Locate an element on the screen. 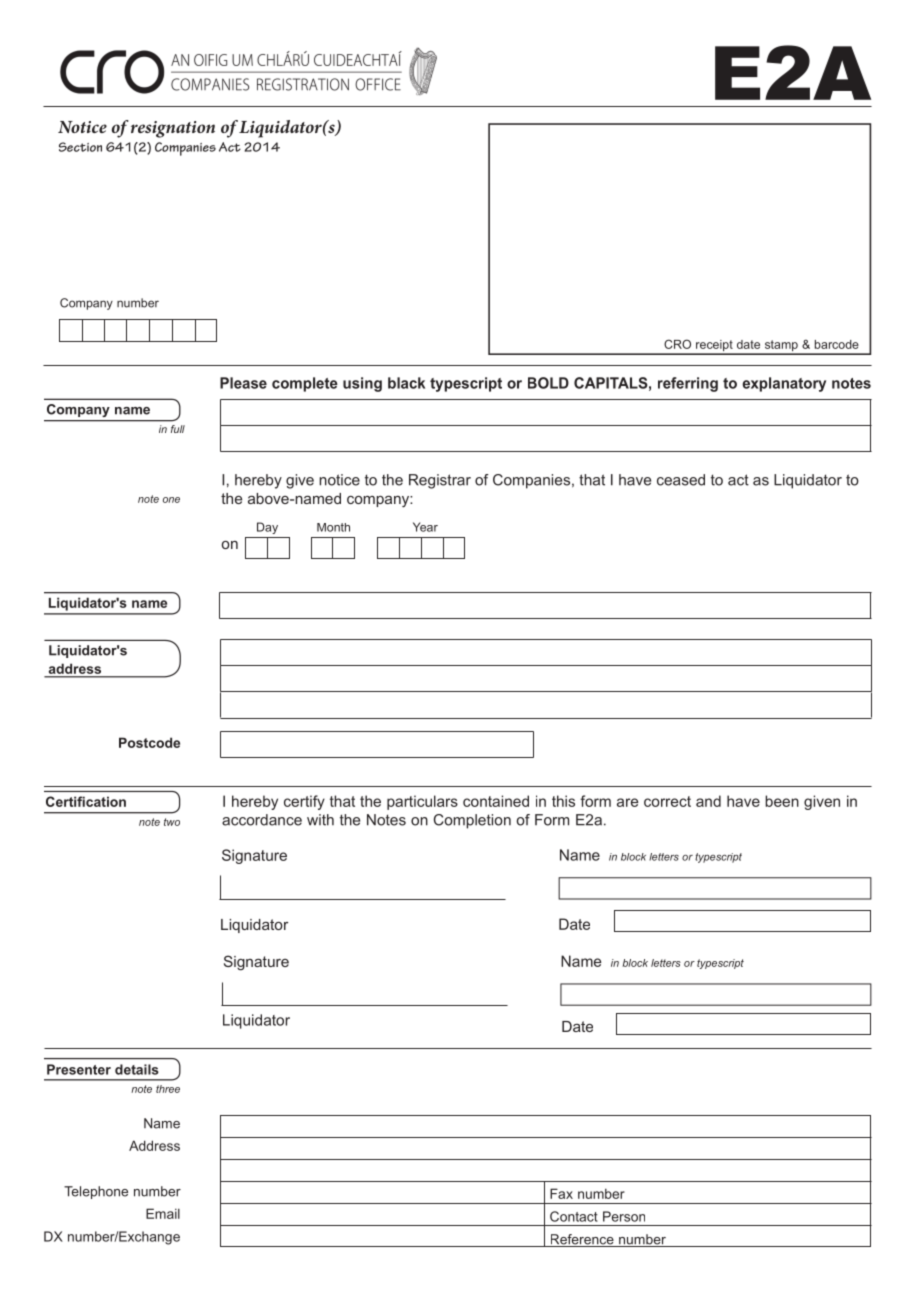 Image resolution: width=924 pixels, height=1308 pixels. Email is located at coordinates (163, 1213).
